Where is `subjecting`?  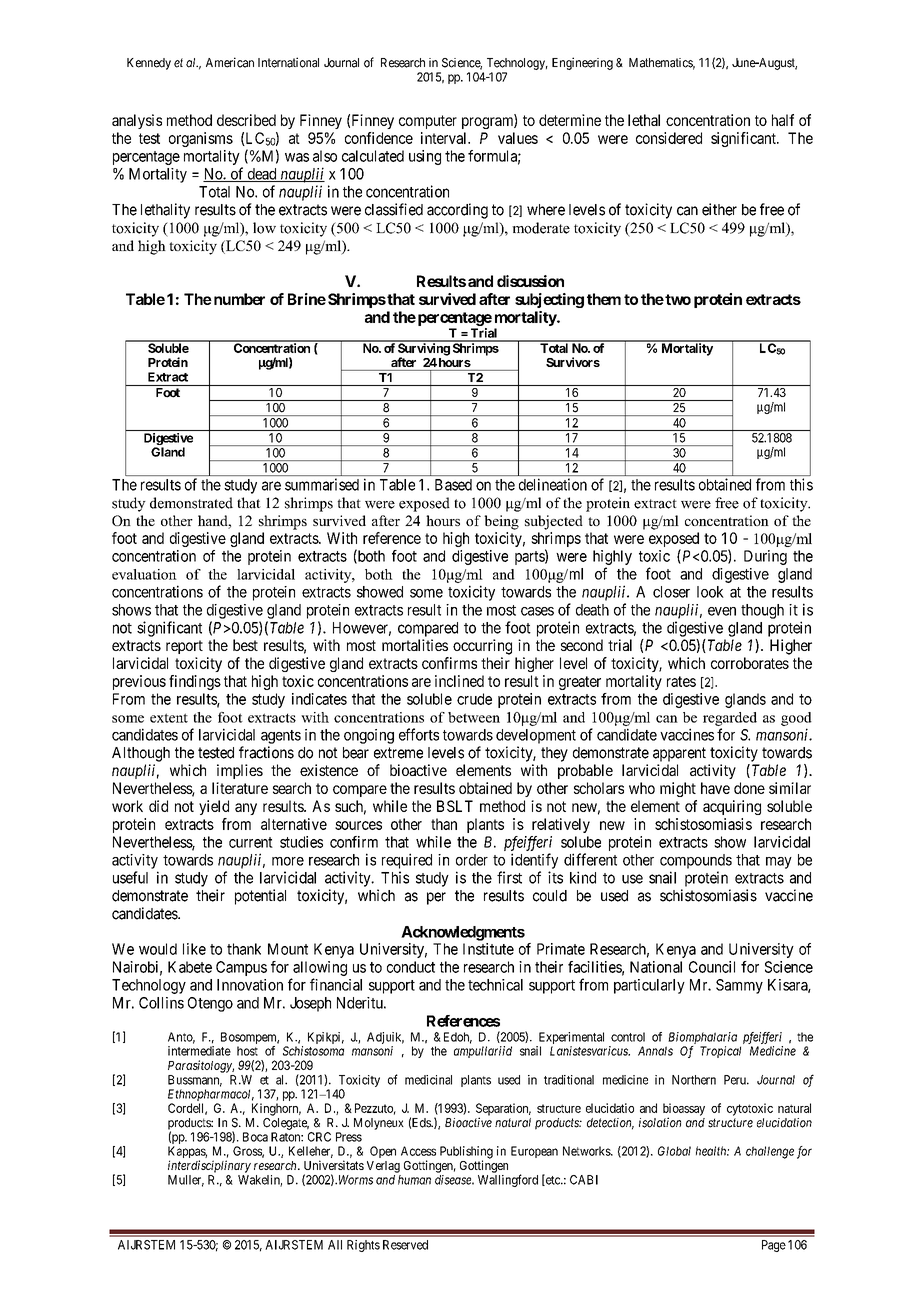
subjecting is located at coordinates (549, 300).
